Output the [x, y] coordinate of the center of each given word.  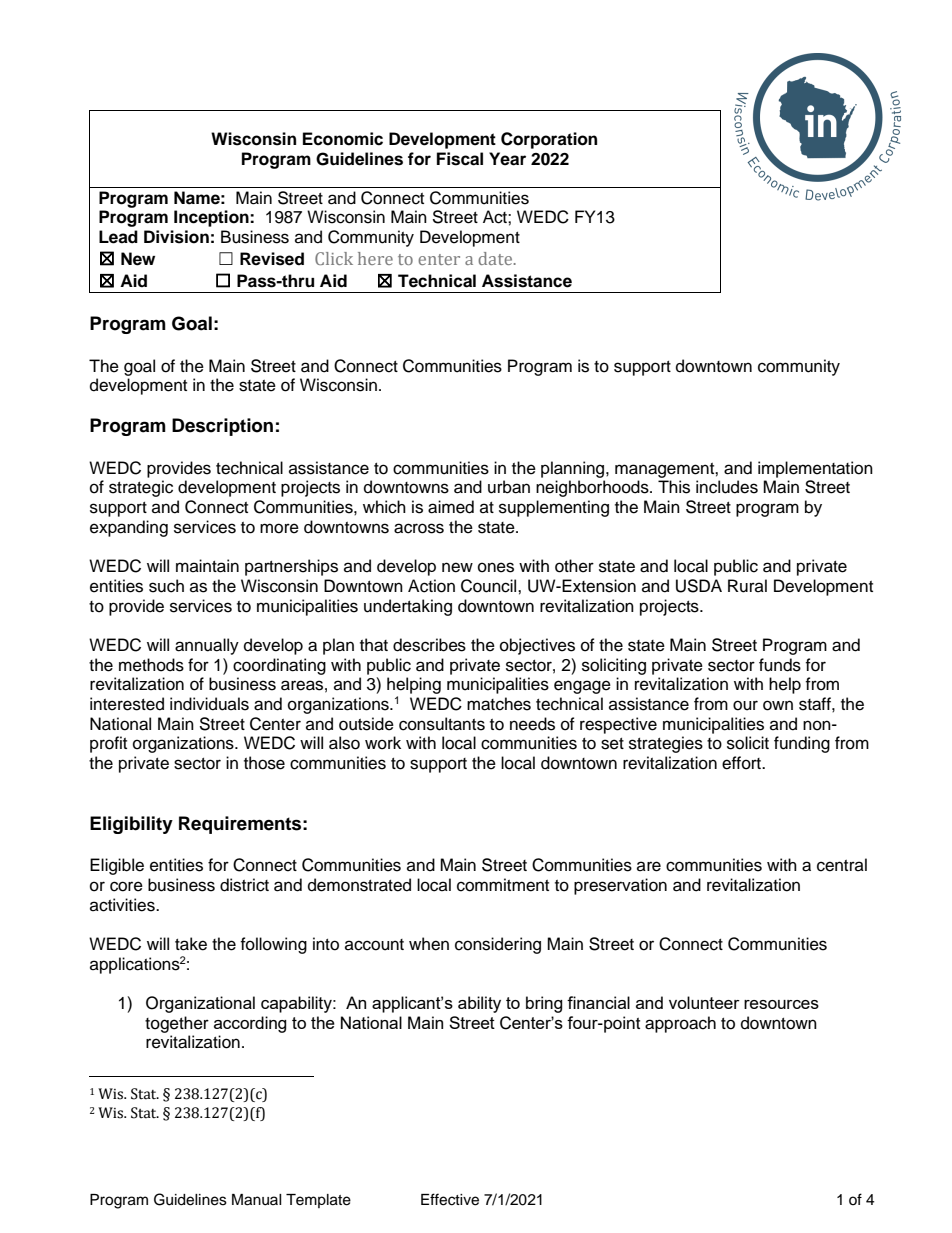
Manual [257, 1200]
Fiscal [460, 159]
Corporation [549, 140]
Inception [212, 218]
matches [499, 704]
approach [680, 1024]
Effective [450, 1199]
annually [207, 646]
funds [780, 665]
